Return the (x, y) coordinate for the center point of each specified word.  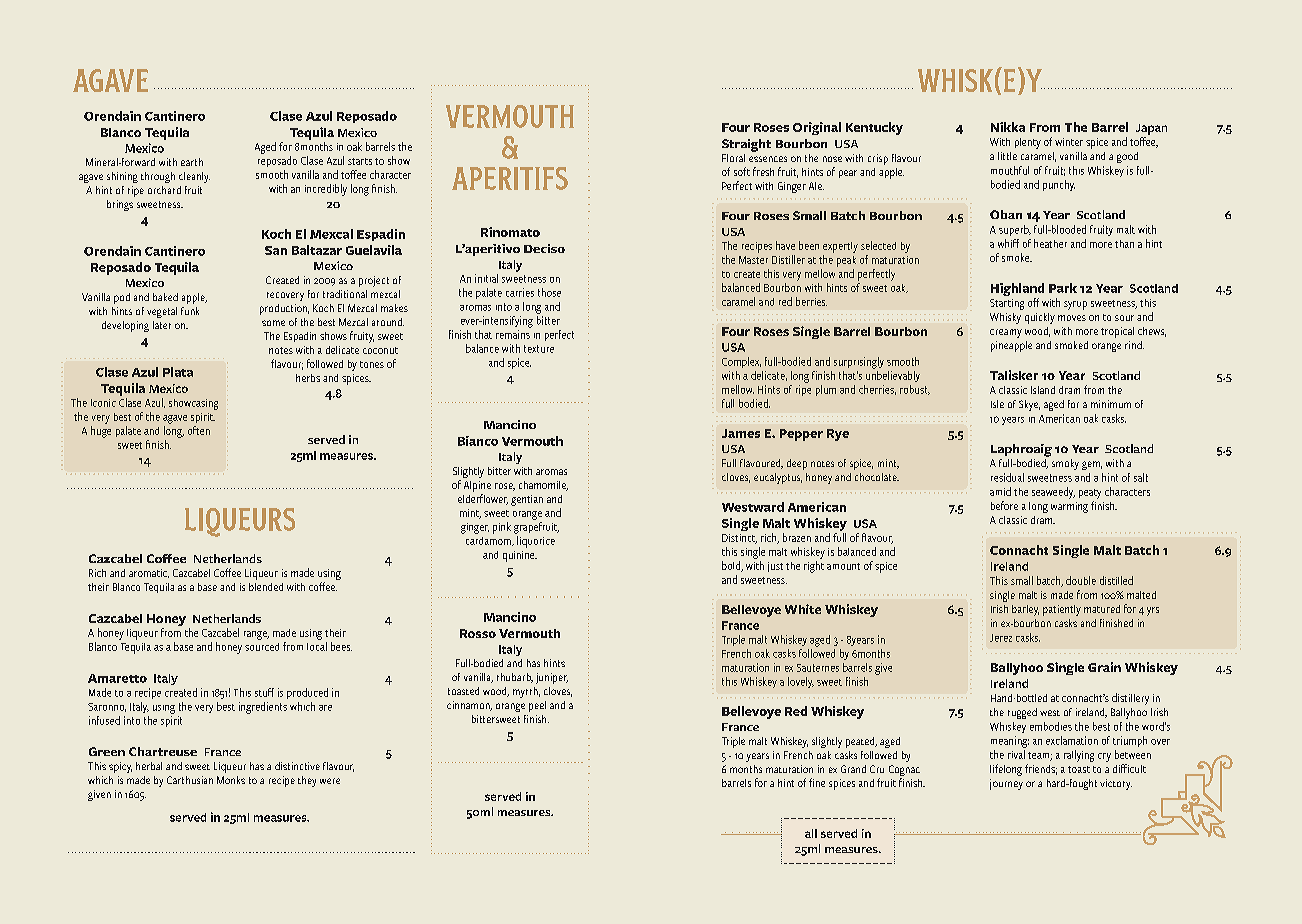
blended (266, 587)
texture (539, 349)
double (1081, 580)
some (273, 323)
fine (817, 782)
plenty (1028, 143)
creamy (1006, 333)
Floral (733, 158)
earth (192, 162)
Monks (231, 780)
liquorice (536, 542)
